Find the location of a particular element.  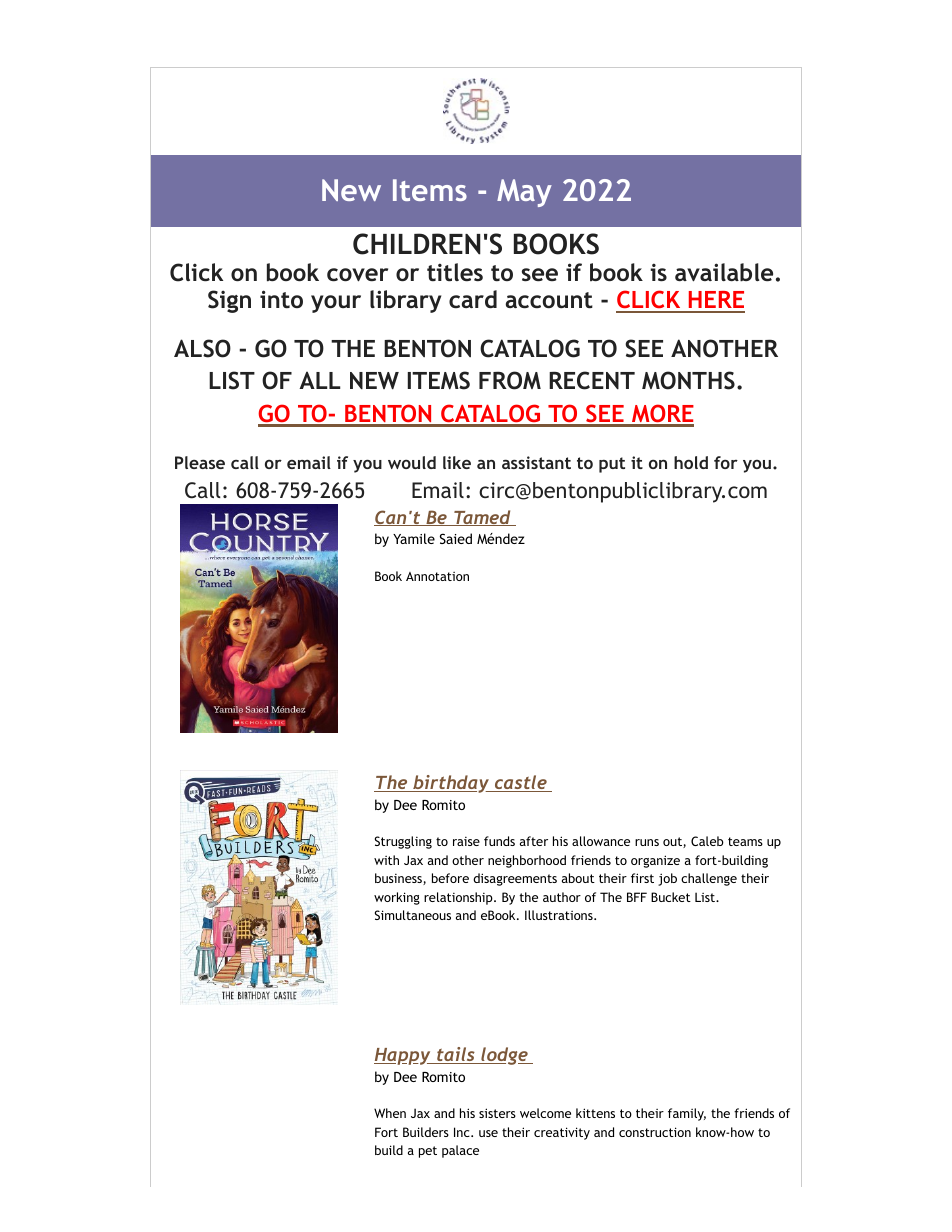

When is located at coordinates (390, 1113).
